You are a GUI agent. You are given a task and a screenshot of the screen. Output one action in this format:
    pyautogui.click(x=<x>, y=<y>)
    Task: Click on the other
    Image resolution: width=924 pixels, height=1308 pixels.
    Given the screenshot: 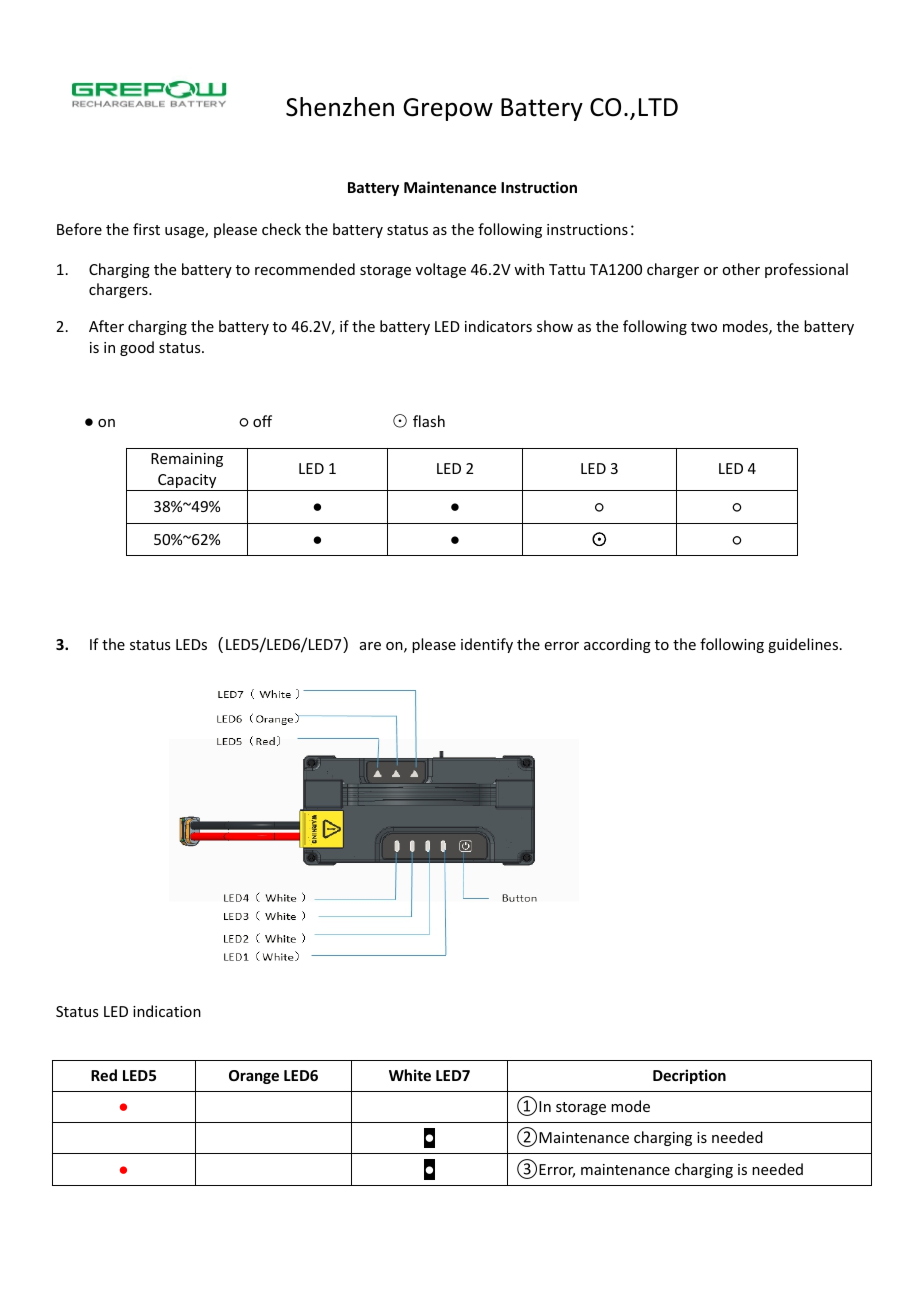 What is the action you would take?
    pyautogui.click(x=741, y=269)
